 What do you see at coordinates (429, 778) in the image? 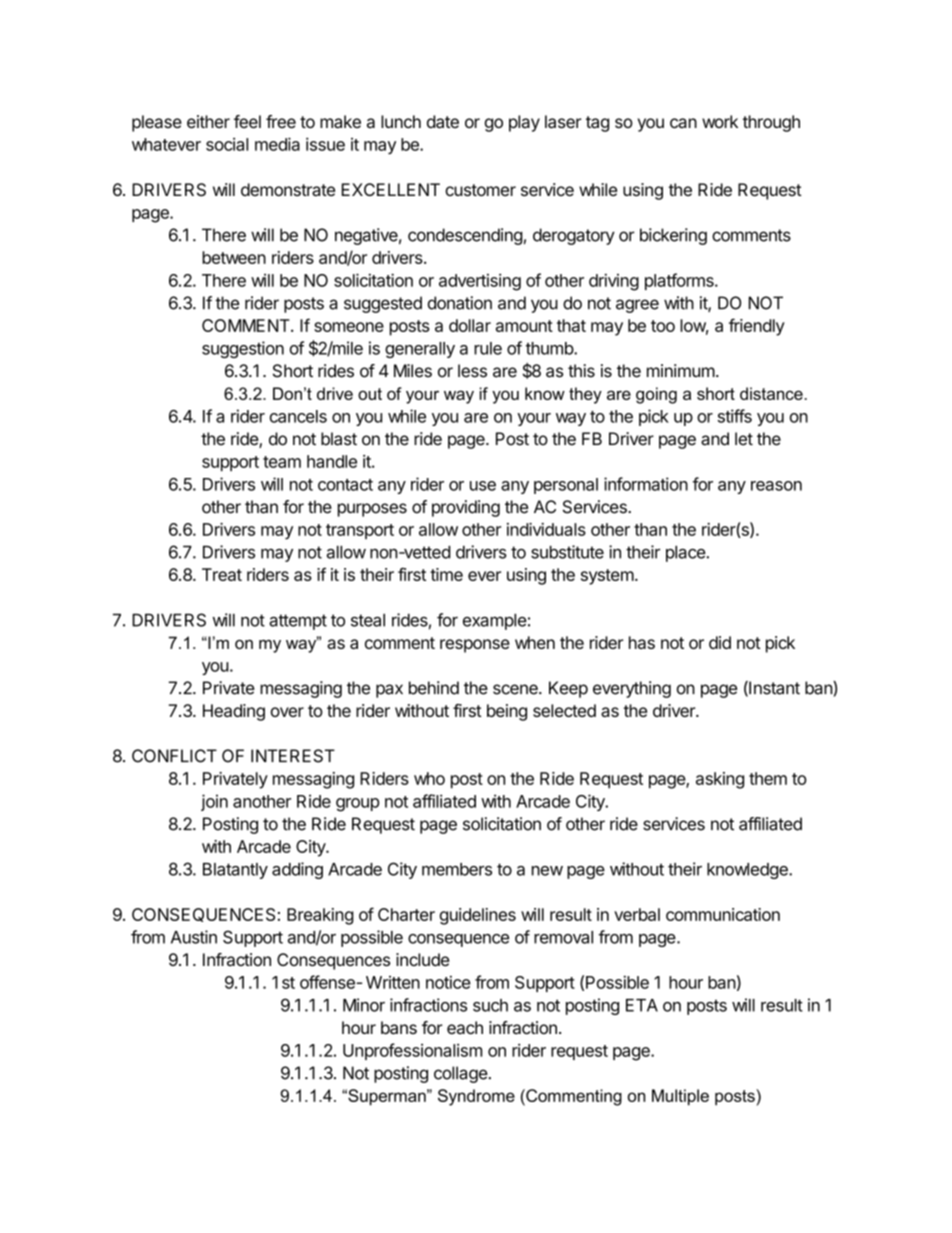
I see `who` at bounding box center [429, 778].
